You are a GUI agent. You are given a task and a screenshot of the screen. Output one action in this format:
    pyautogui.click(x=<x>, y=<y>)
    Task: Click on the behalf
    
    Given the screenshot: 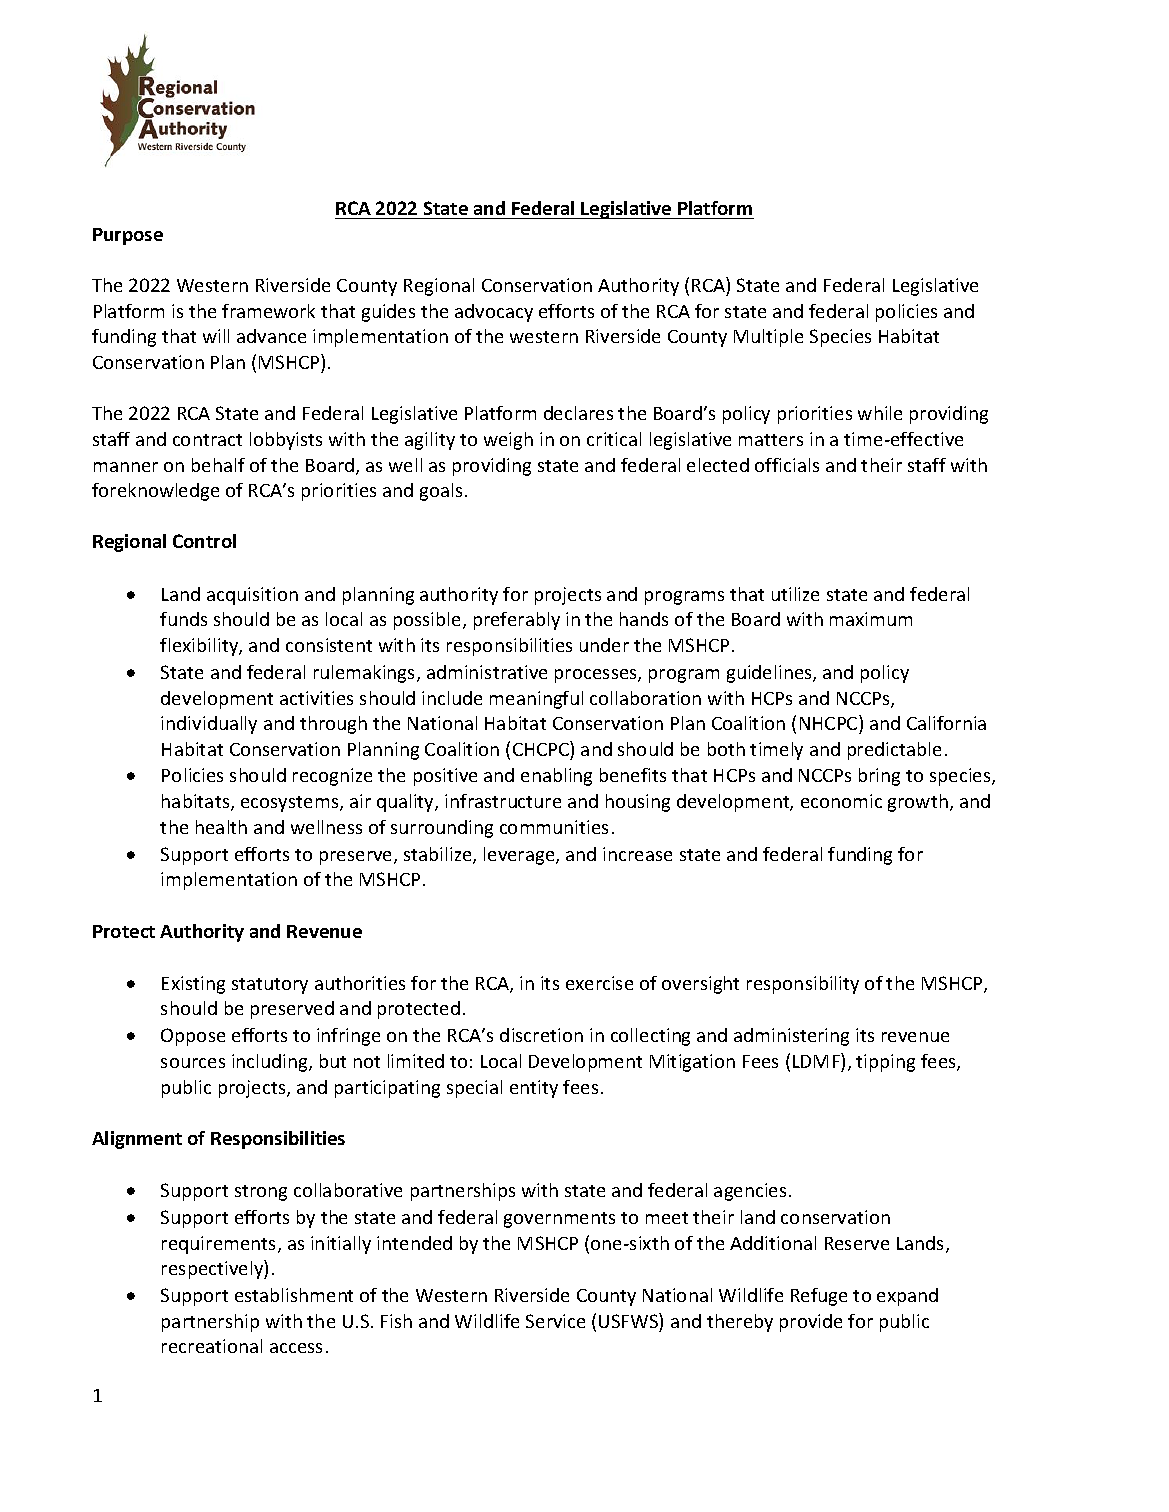 What is the action you would take?
    pyautogui.click(x=218, y=465)
